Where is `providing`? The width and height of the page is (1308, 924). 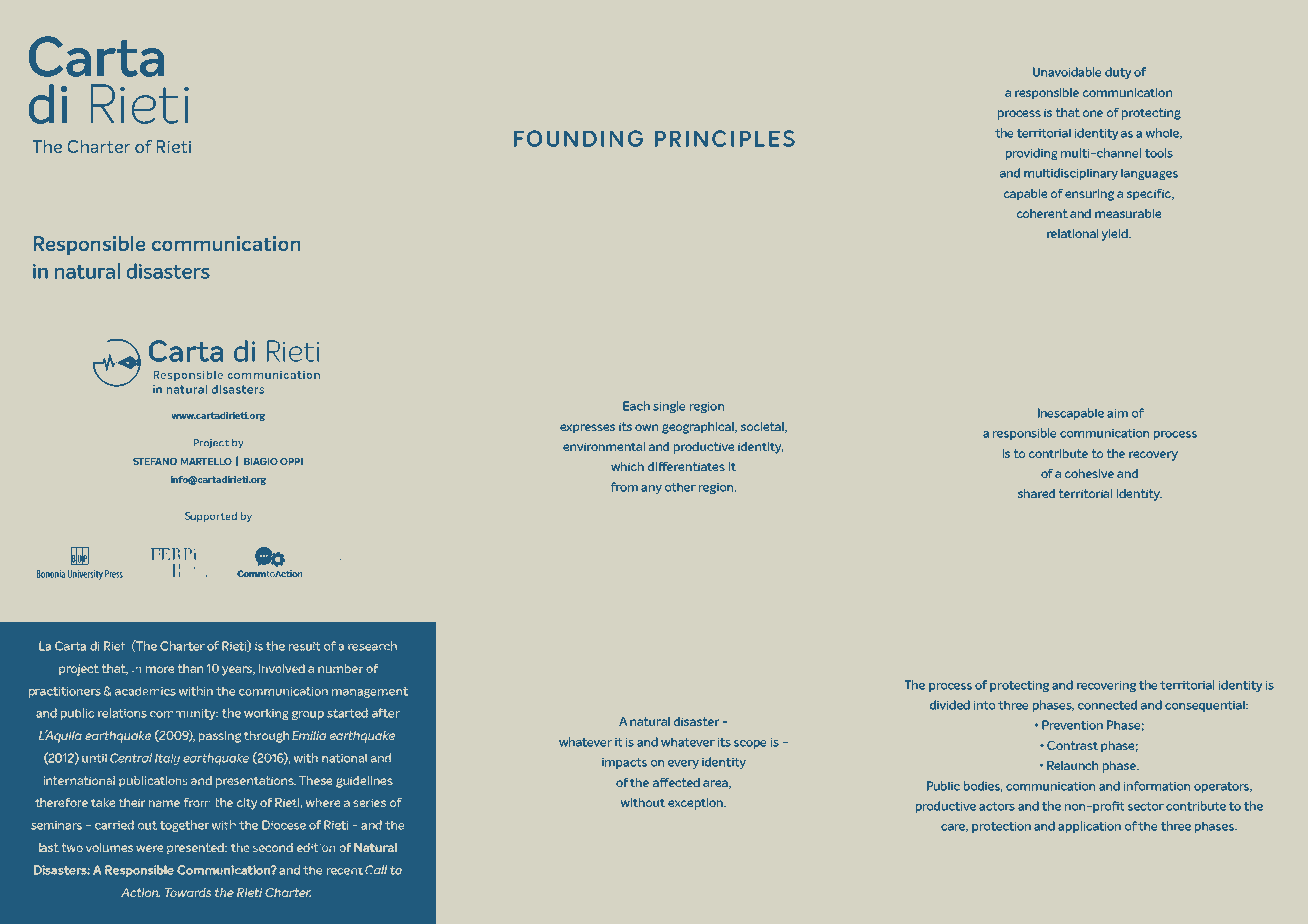 providing is located at coordinates (1031, 154).
